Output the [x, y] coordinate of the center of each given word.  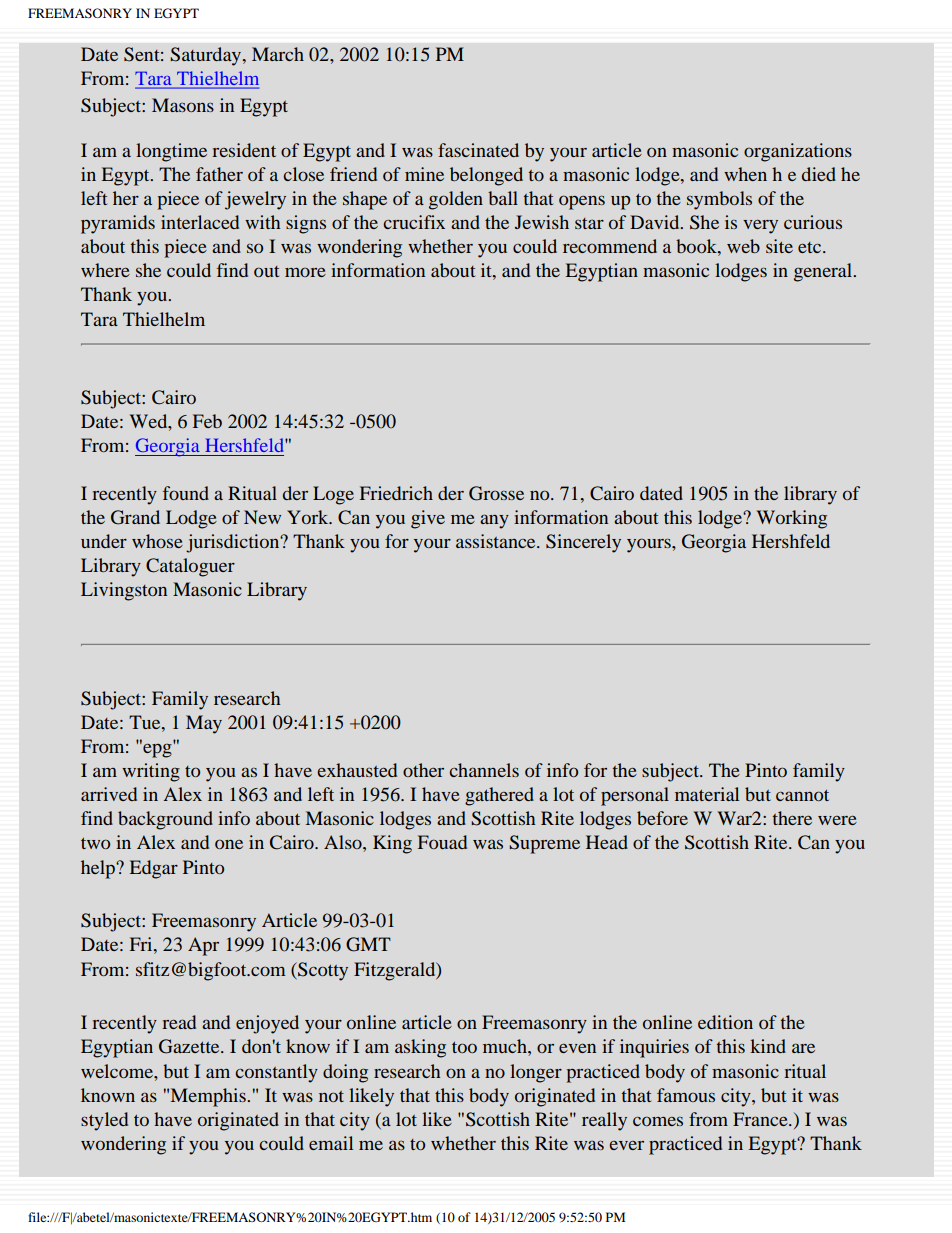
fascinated [478, 150]
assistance [497, 541]
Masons [183, 105]
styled [104, 1121]
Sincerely [583, 543]
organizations [798, 152]
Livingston [124, 591]
